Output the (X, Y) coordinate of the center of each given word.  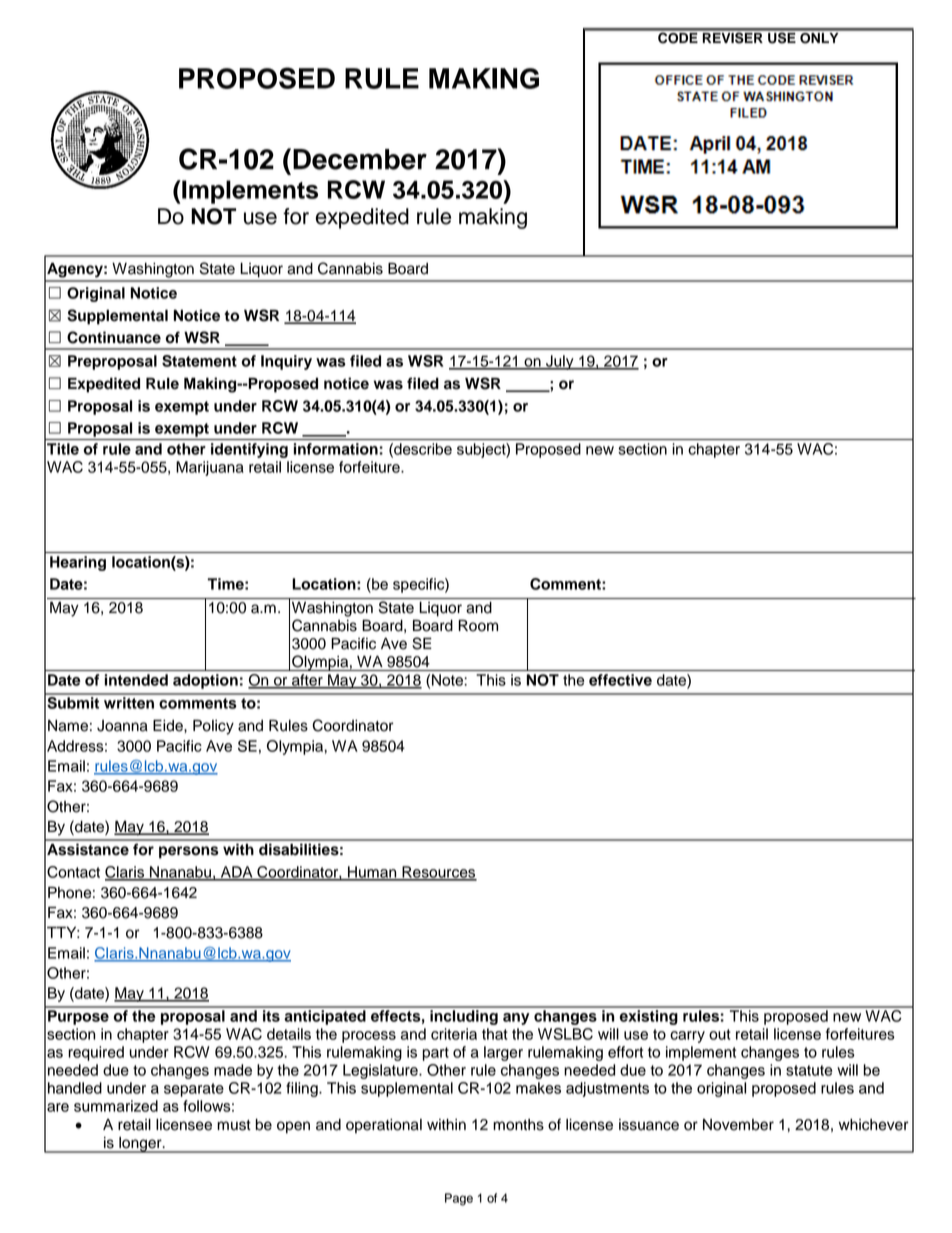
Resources (438, 873)
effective (620, 680)
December (360, 159)
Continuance (114, 337)
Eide (169, 725)
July (560, 362)
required (96, 1053)
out (720, 1034)
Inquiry (286, 362)
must (234, 1125)
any (516, 1019)
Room (478, 625)
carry (687, 1037)
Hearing (78, 563)
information (336, 449)
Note (447, 680)
